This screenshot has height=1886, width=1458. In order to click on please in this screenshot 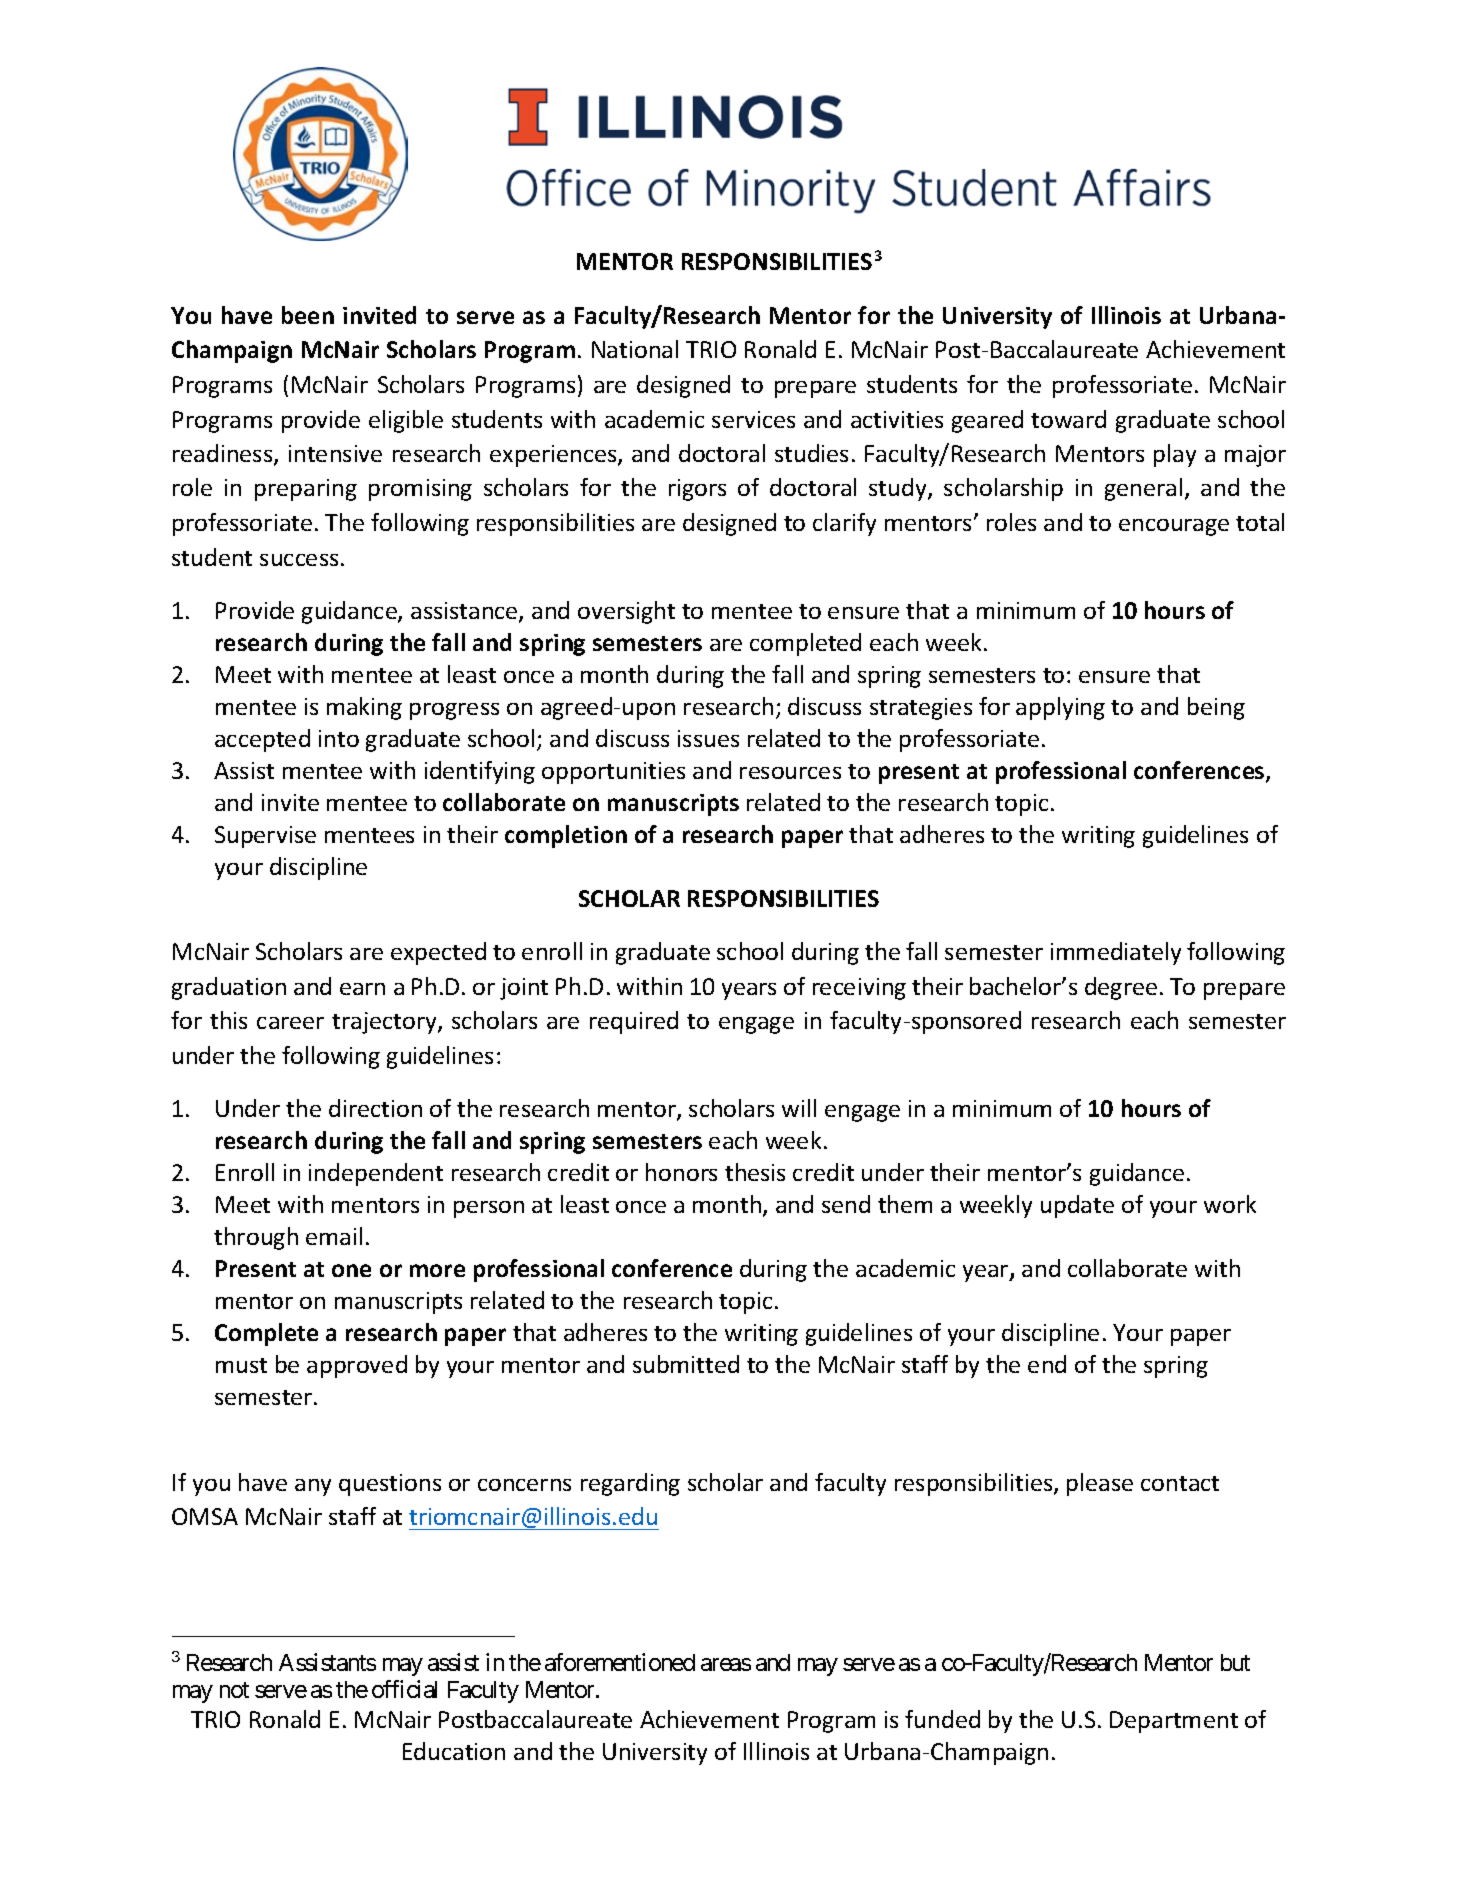, I will do `click(1100, 1484)`.
